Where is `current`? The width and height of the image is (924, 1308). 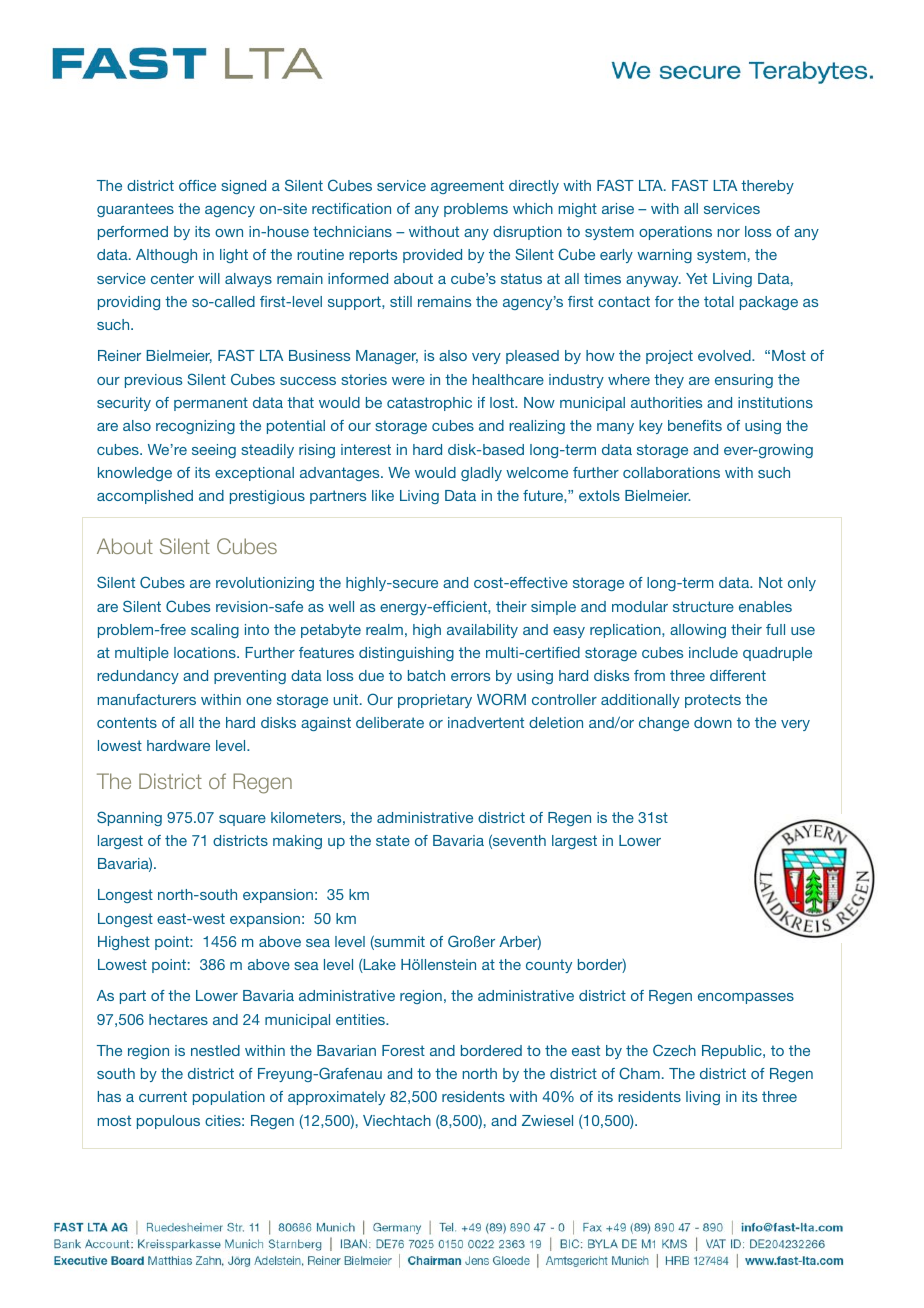 current is located at coordinates (163, 1096).
